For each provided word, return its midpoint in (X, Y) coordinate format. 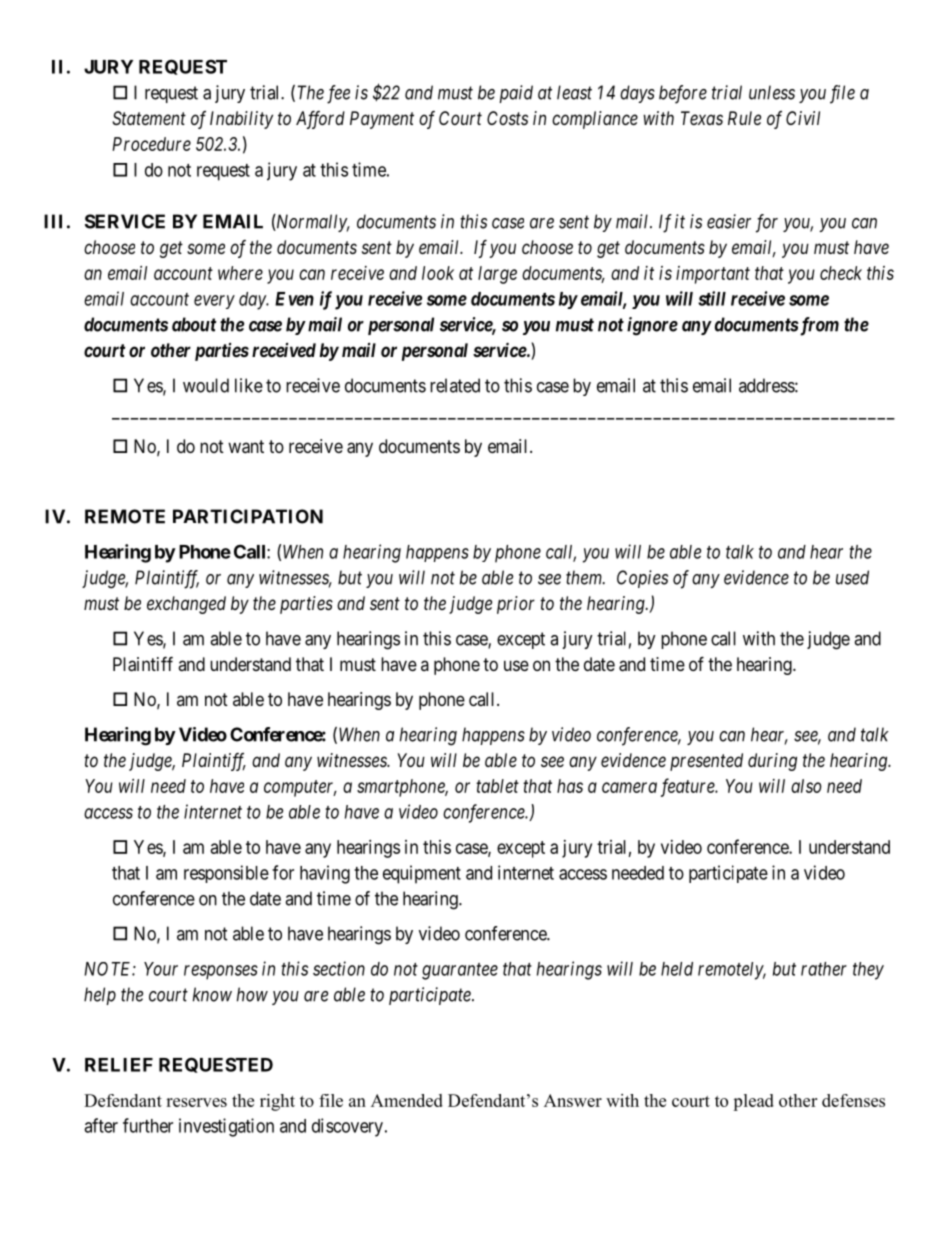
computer (300, 788)
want (246, 447)
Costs (507, 118)
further (148, 1125)
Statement (149, 118)
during (772, 762)
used (852, 577)
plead (753, 1102)
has (570, 786)
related (455, 385)
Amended (407, 1100)
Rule (744, 118)
